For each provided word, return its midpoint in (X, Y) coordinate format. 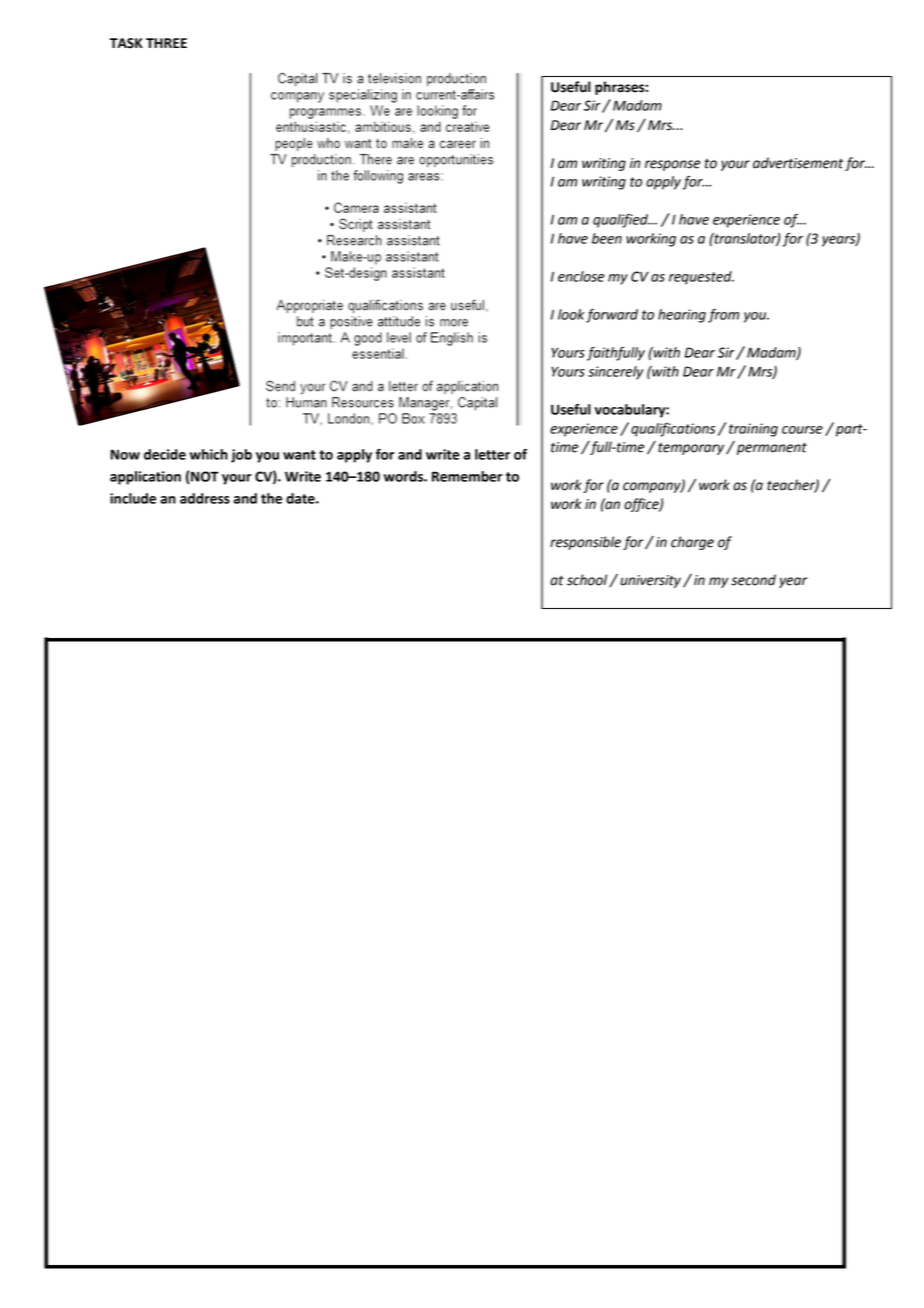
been (607, 238)
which (209, 454)
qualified (621, 221)
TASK (126, 43)
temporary (692, 449)
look (571, 314)
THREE (166, 43)
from (723, 316)
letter (492, 454)
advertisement (798, 163)
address (205, 498)
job (241, 456)
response (673, 165)
